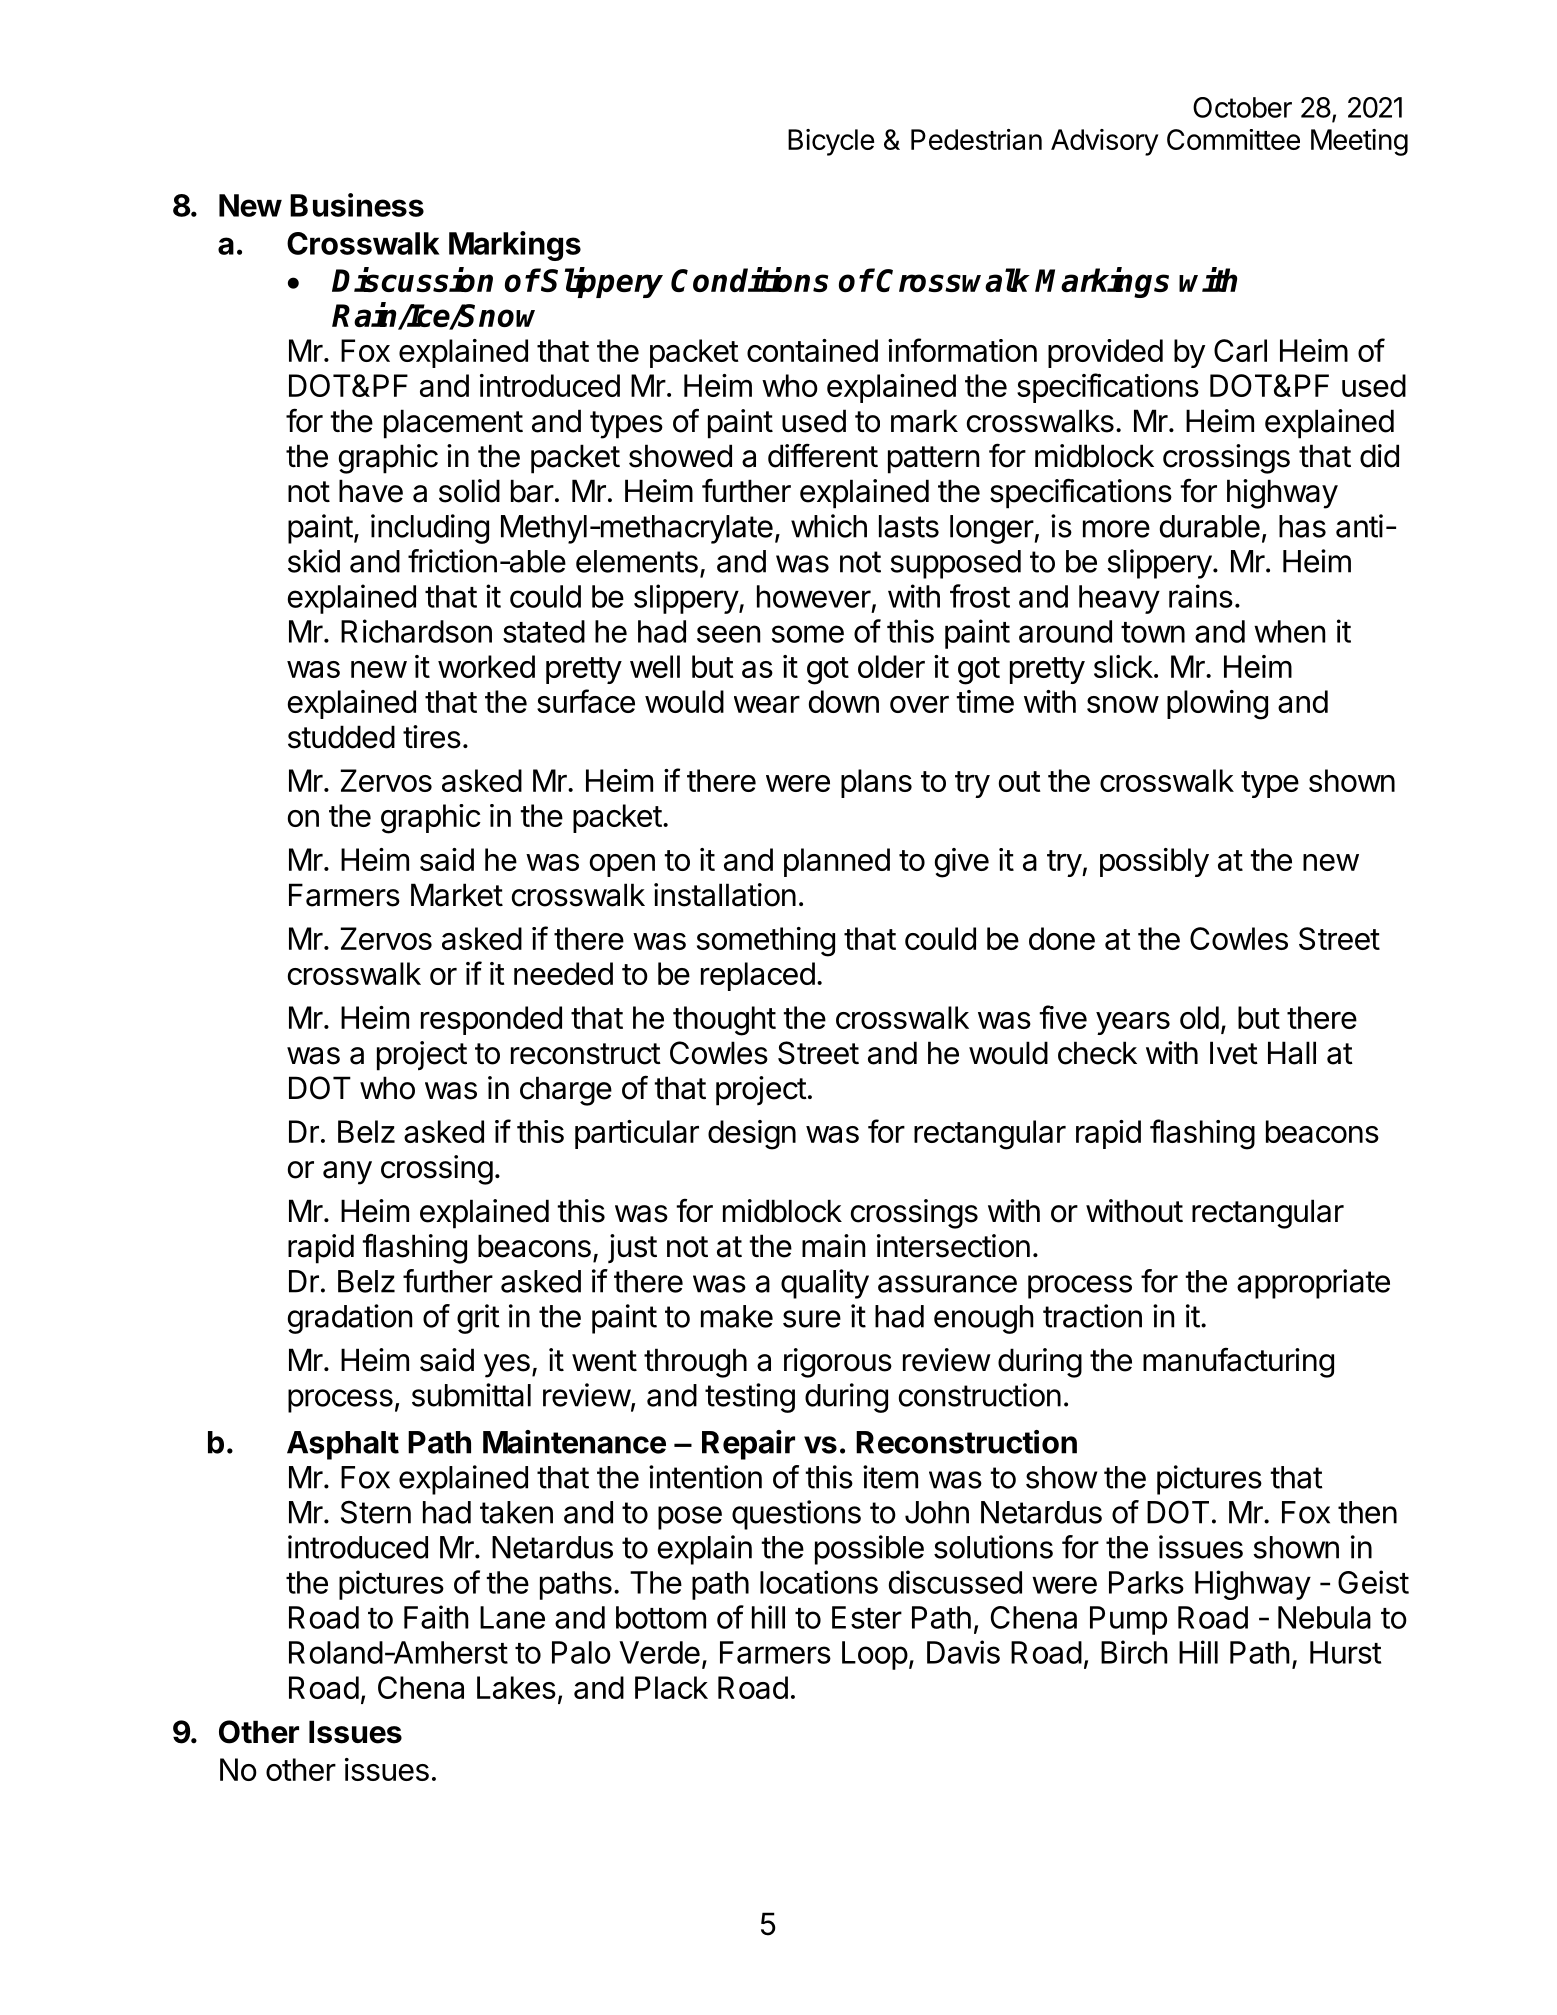  Describe the element at coordinates (758, 976) in the screenshot. I see `replaced` at that location.
